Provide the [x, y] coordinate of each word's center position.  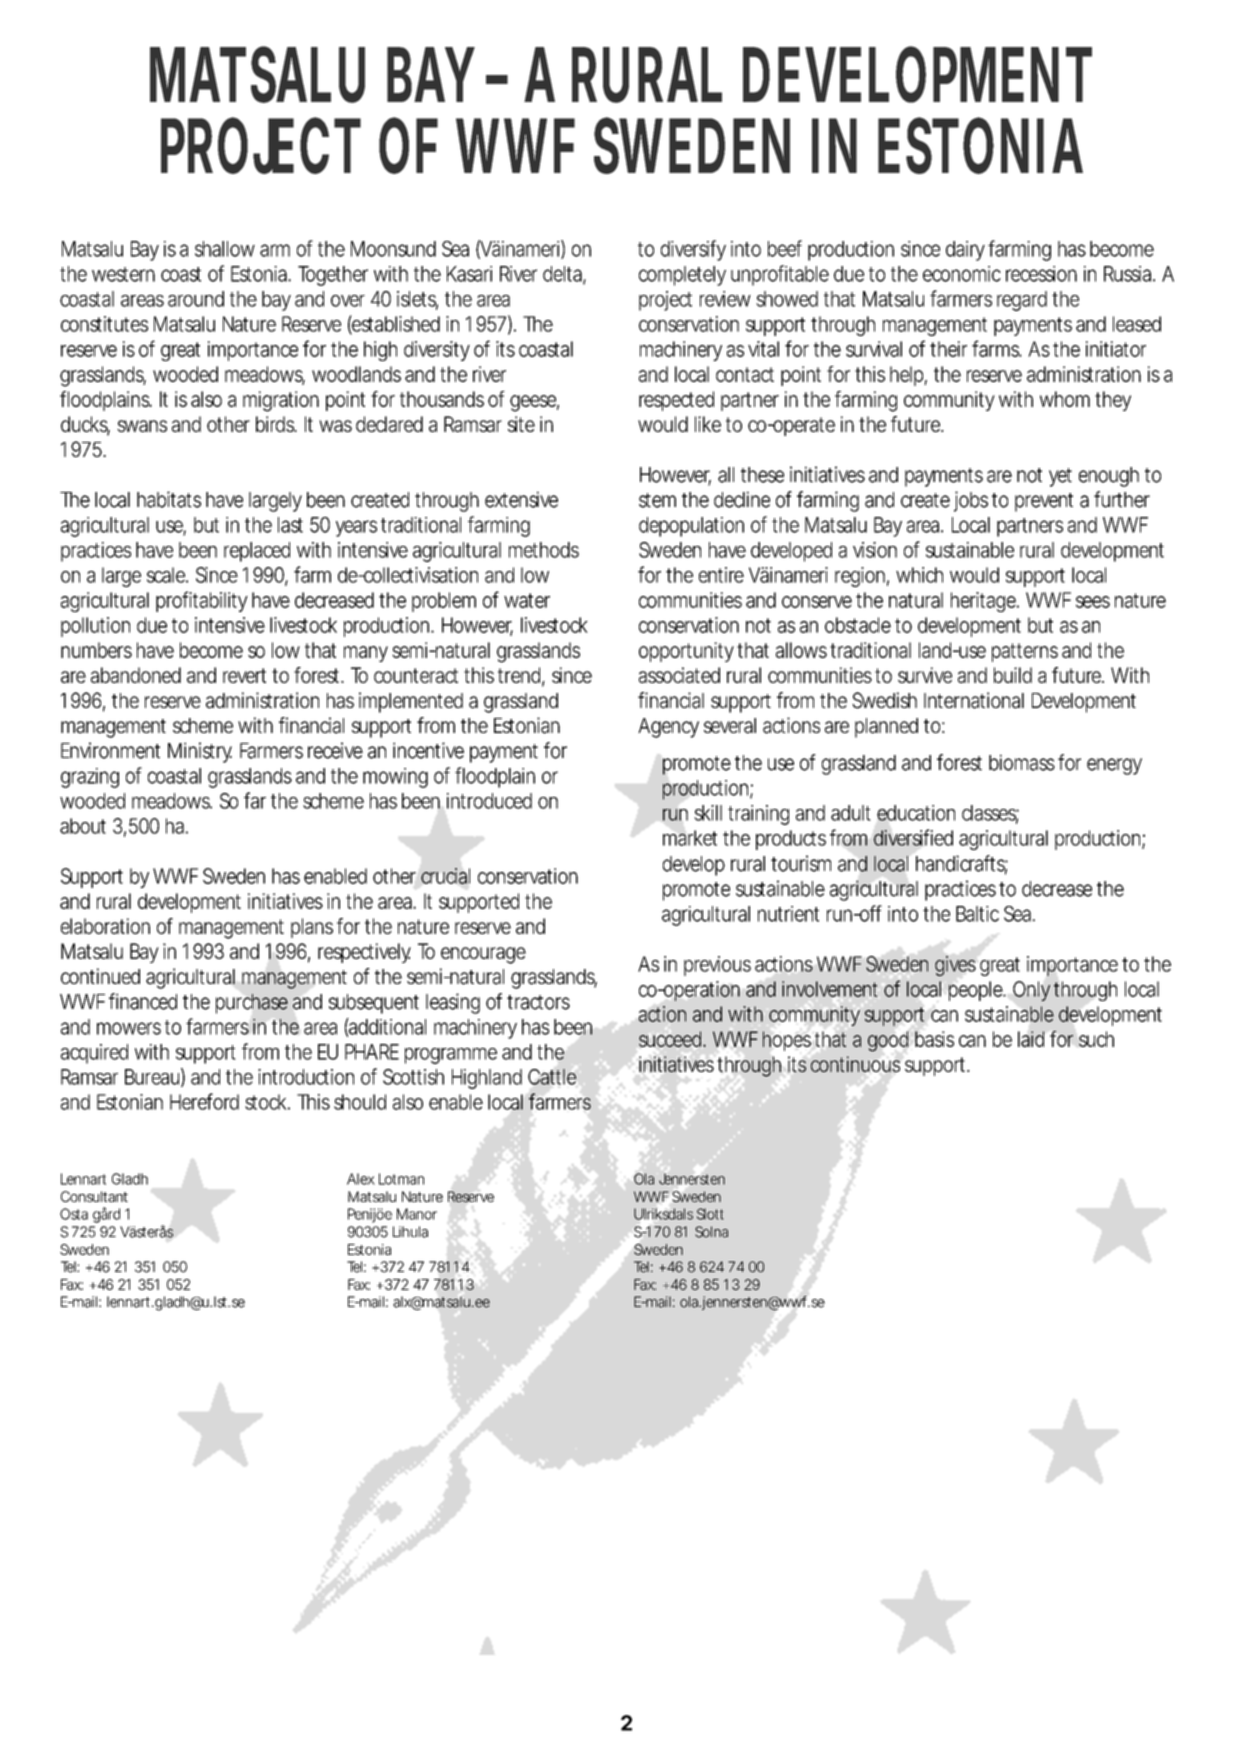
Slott [710, 1214]
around [196, 299]
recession [1041, 274]
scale [167, 575]
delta [563, 275]
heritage [984, 602]
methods [544, 550]
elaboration [105, 926]
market [690, 838]
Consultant [94, 1196]
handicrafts [962, 864]
